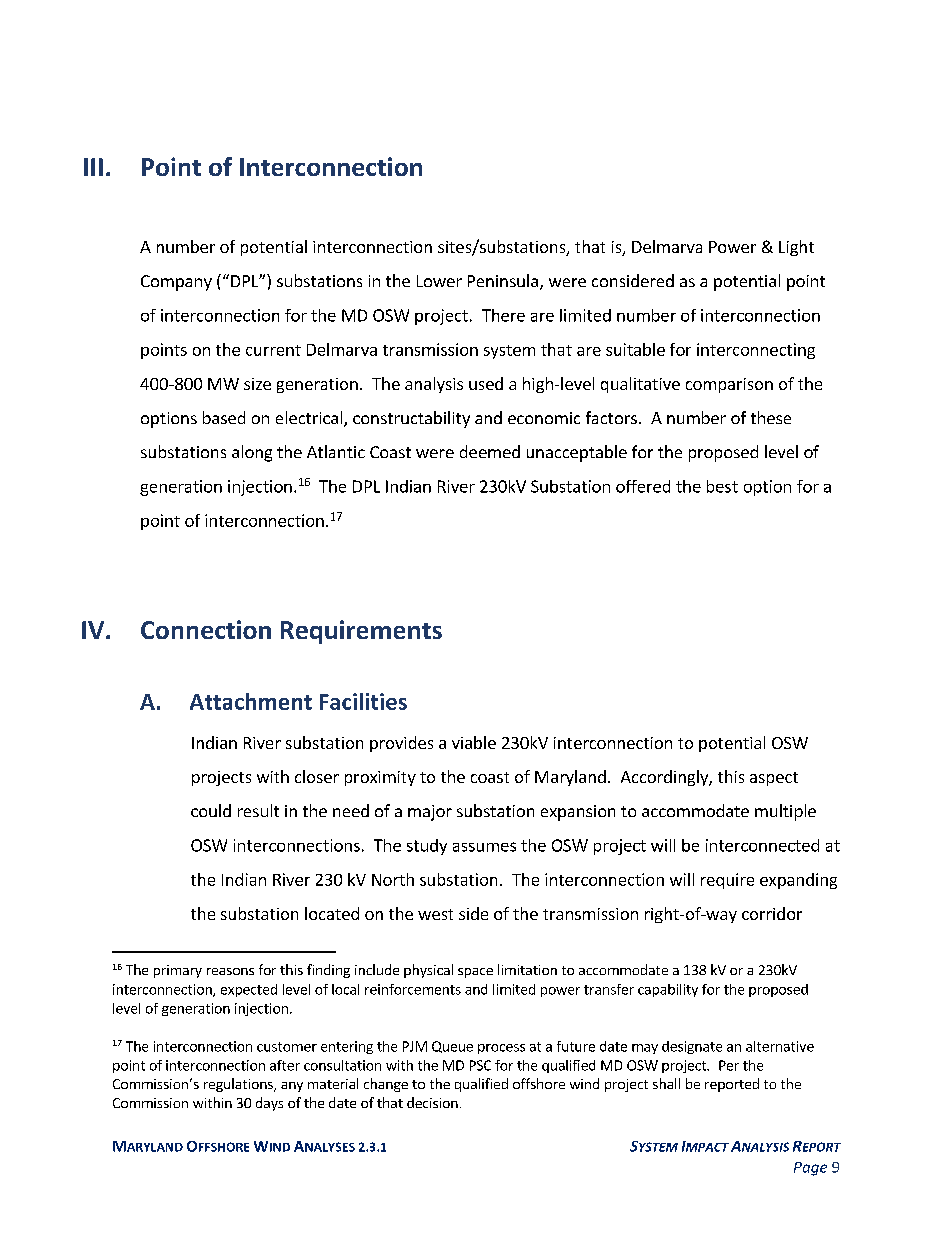 The width and height of the image is (952, 1233). What do you see at coordinates (796, 248) in the image?
I see `Light` at bounding box center [796, 248].
